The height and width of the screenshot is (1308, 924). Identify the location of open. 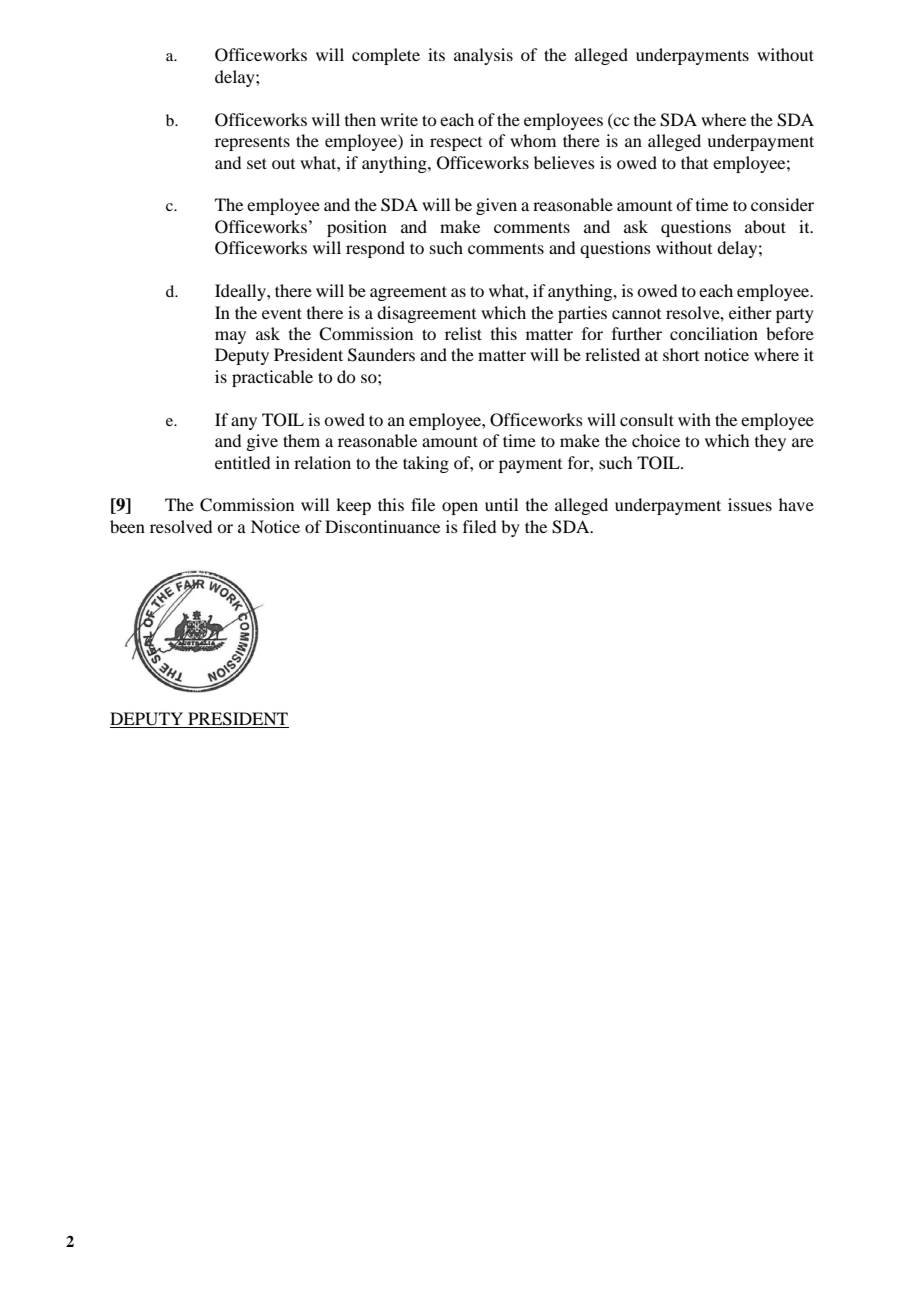
(460, 508).
